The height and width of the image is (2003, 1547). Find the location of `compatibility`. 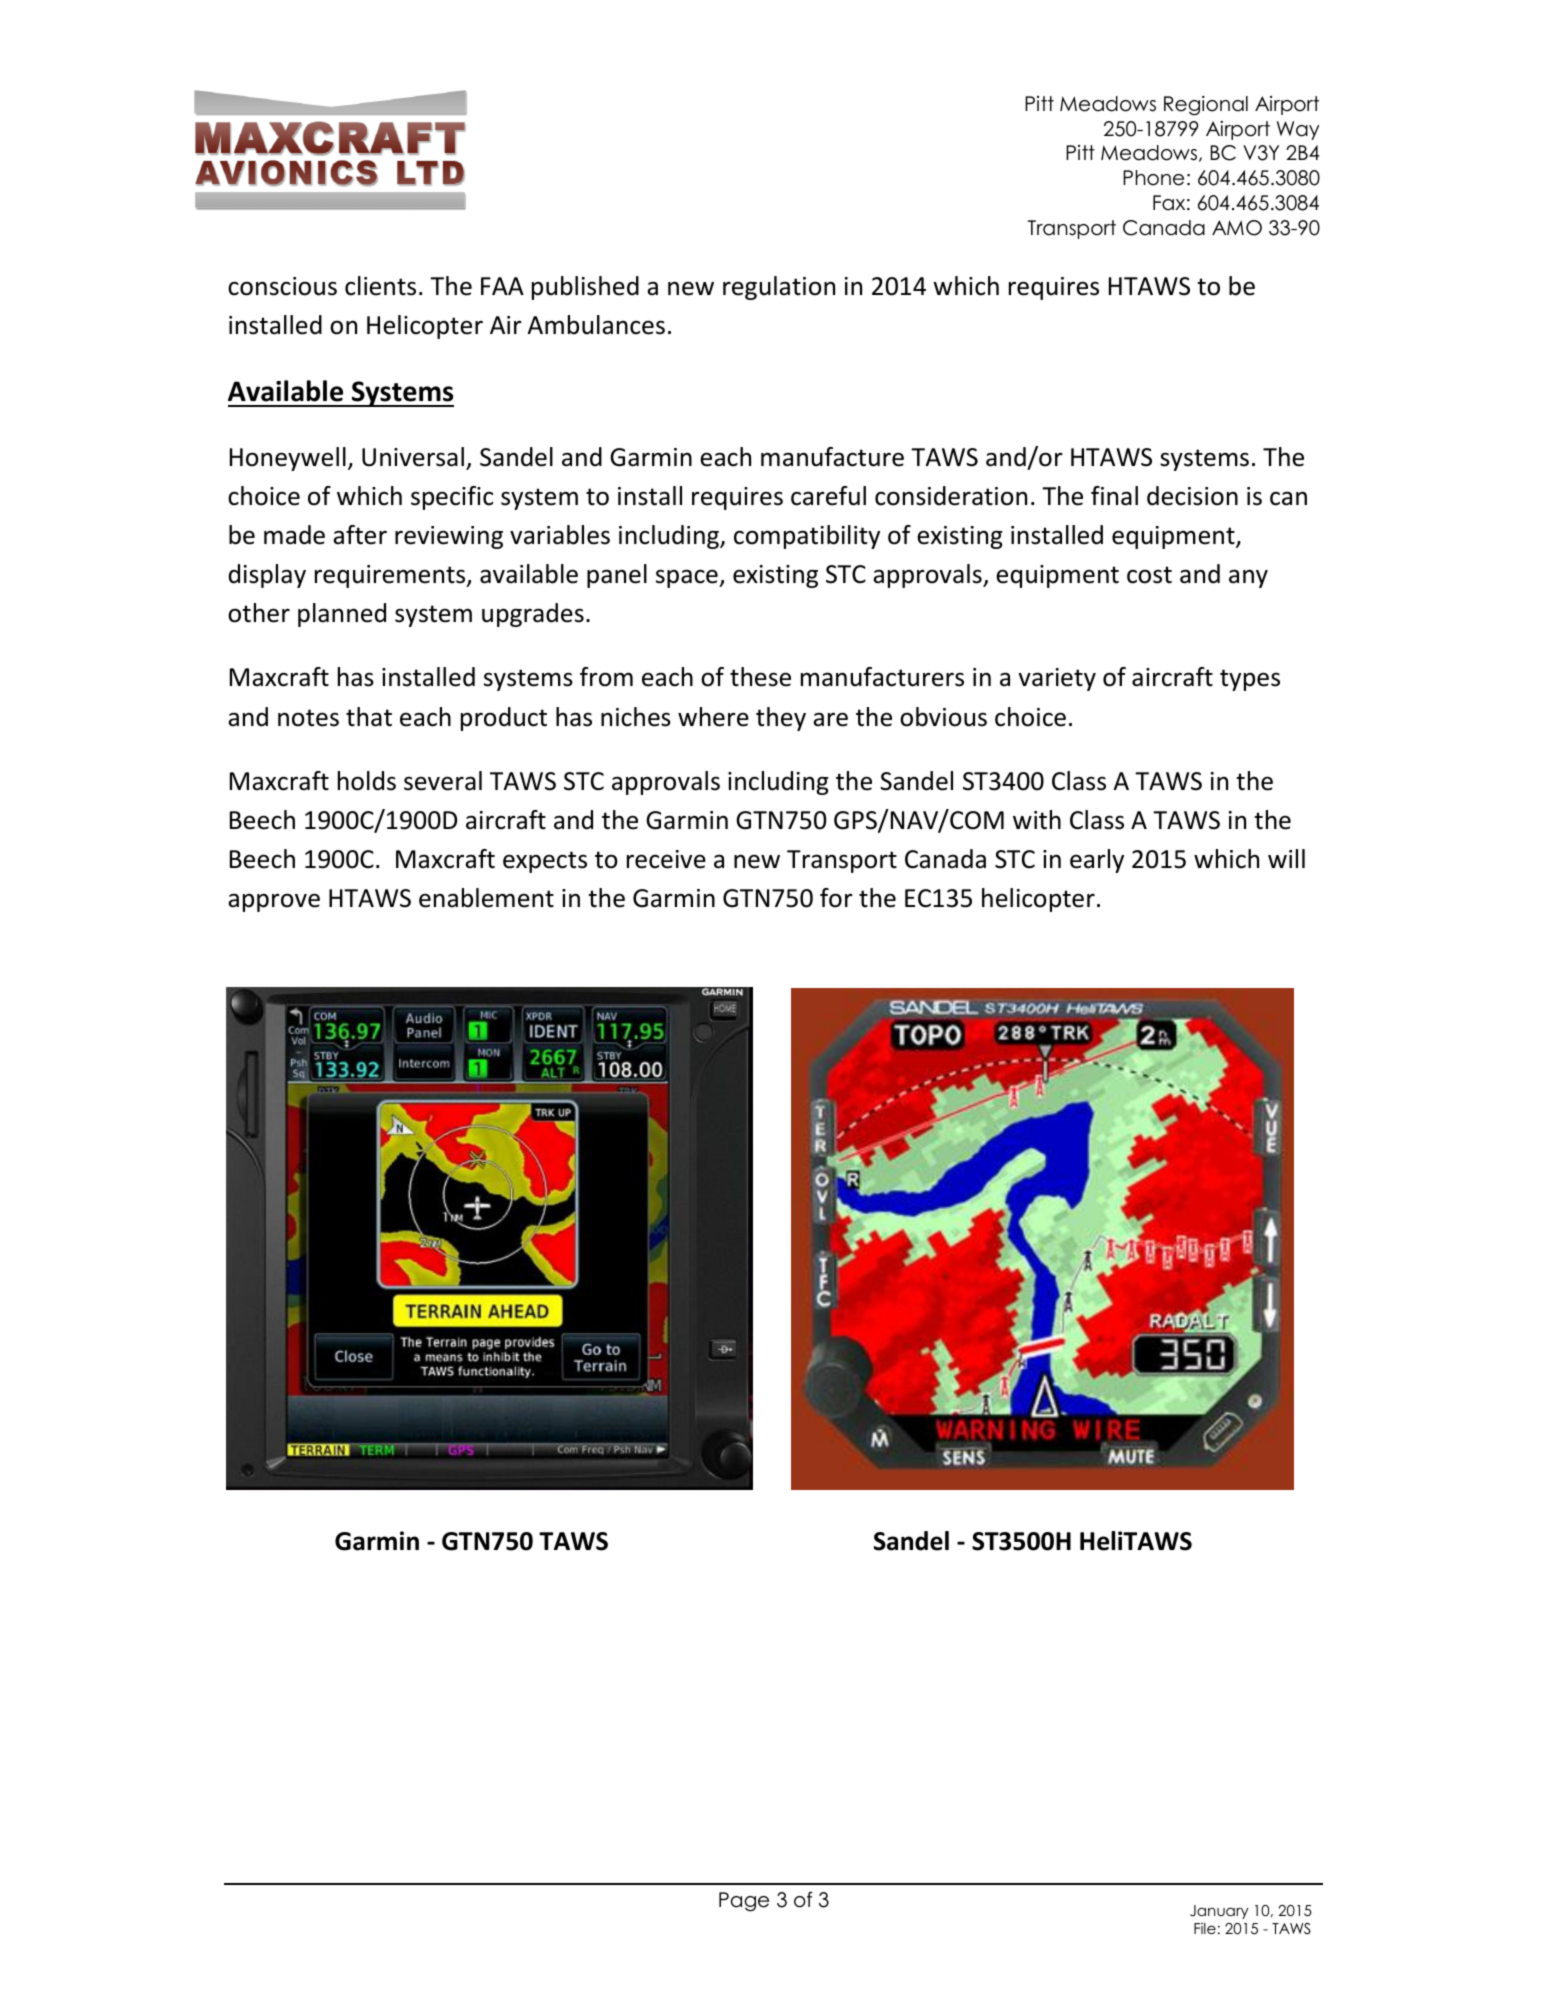

compatibility is located at coordinates (807, 537).
